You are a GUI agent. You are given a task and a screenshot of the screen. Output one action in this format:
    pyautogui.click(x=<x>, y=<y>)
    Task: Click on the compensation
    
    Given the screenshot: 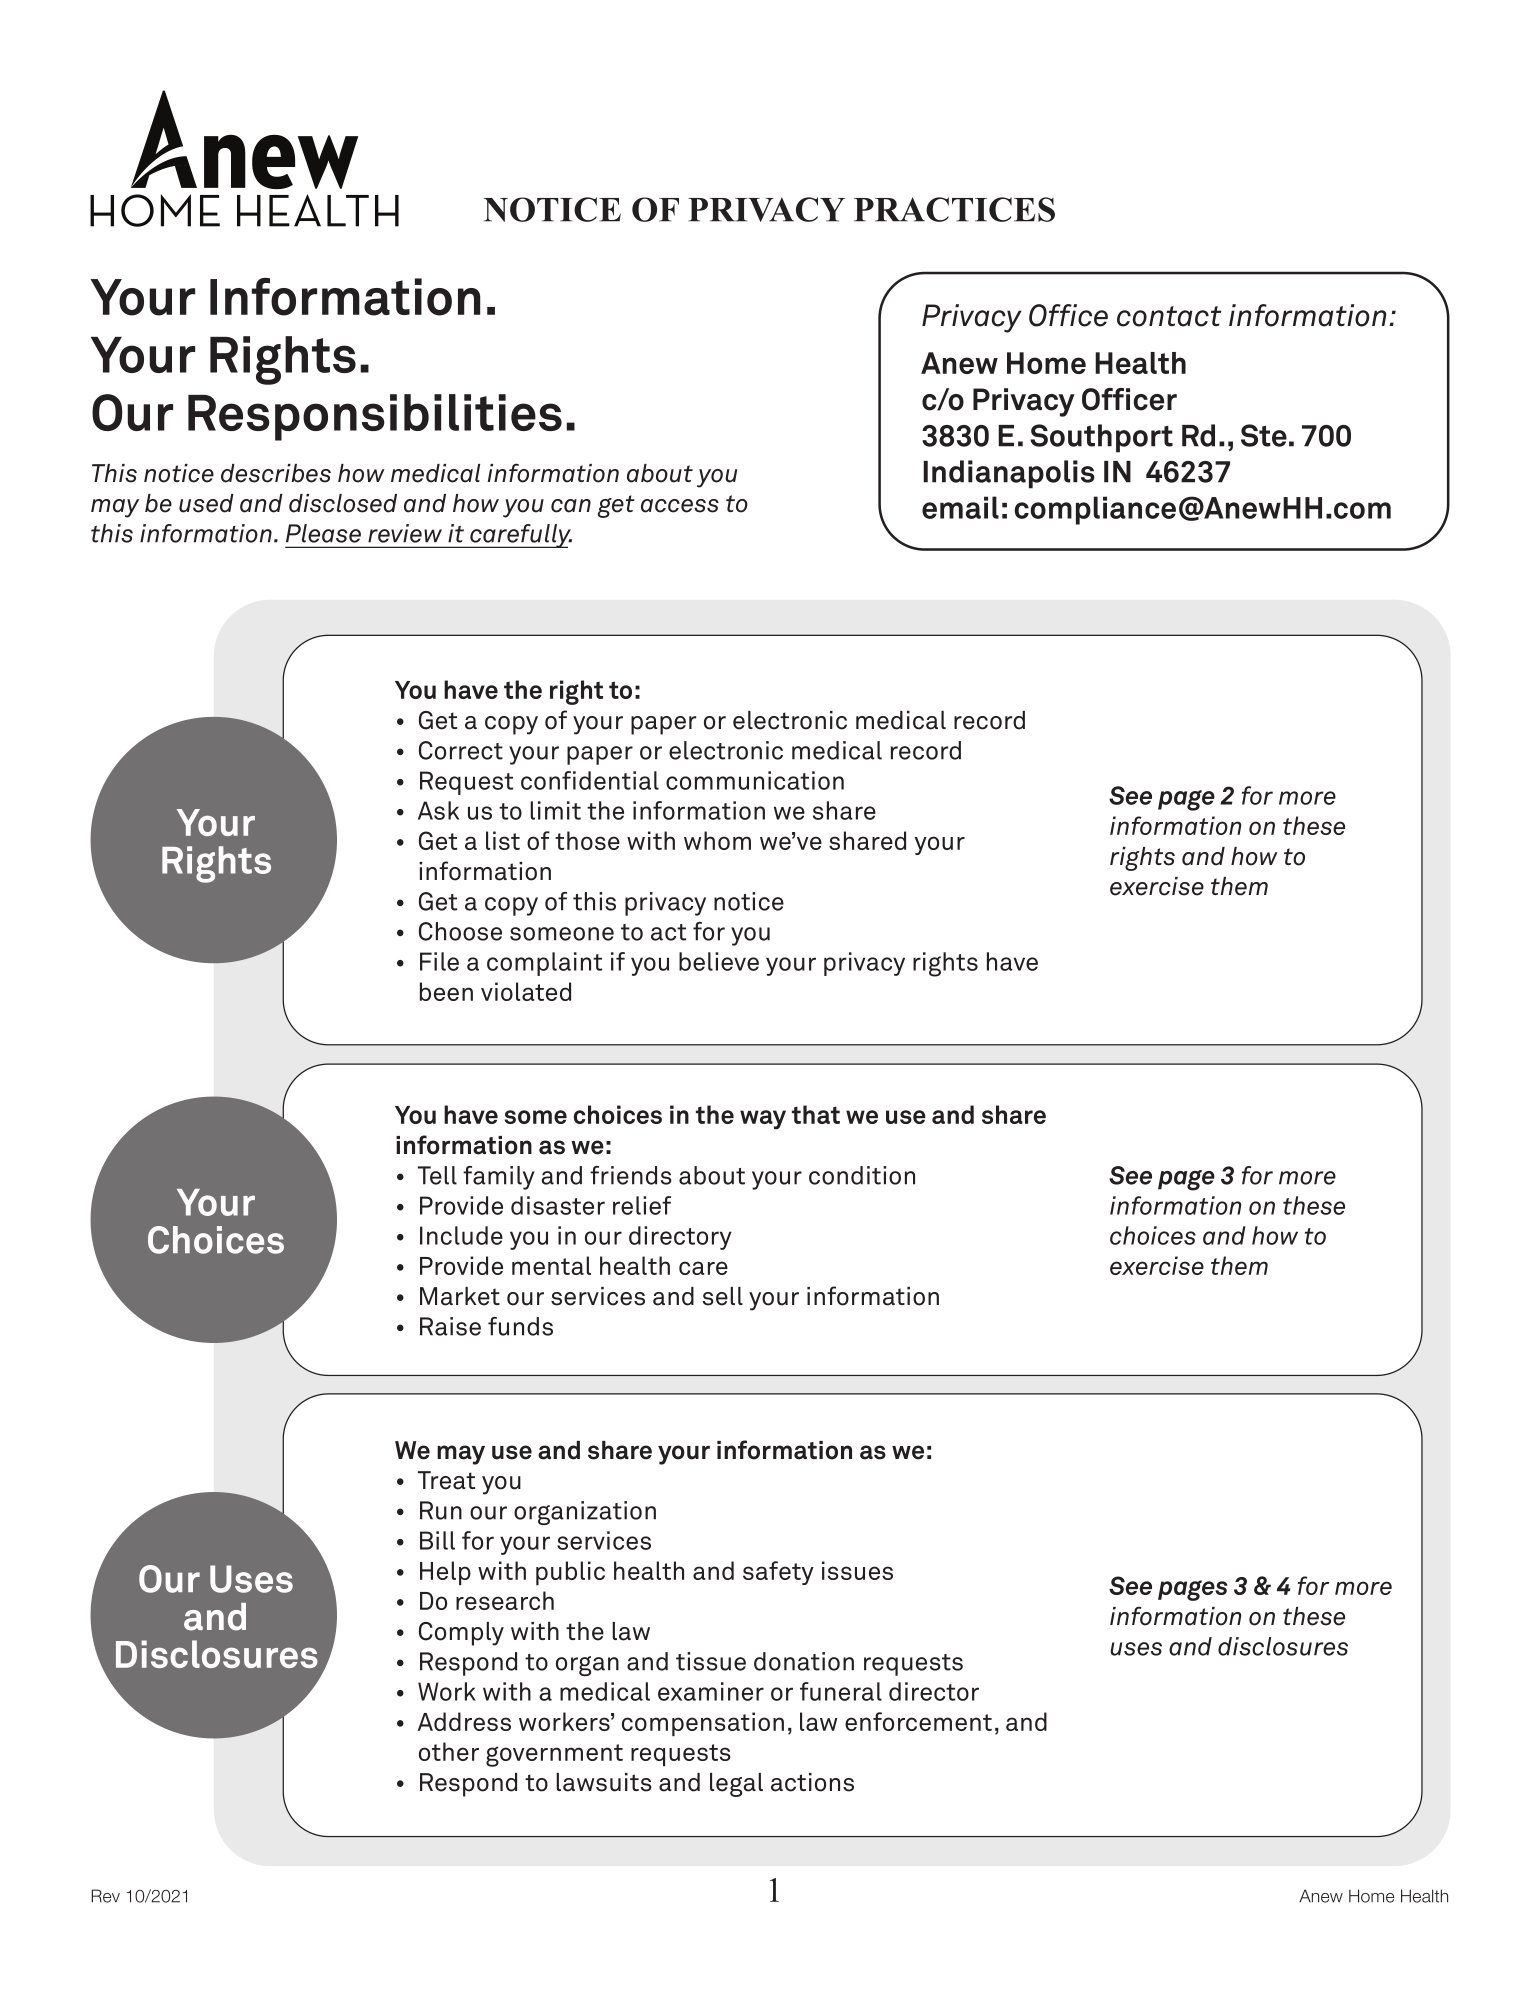 What is the action you would take?
    pyautogui.click(x=703, y=1724)
